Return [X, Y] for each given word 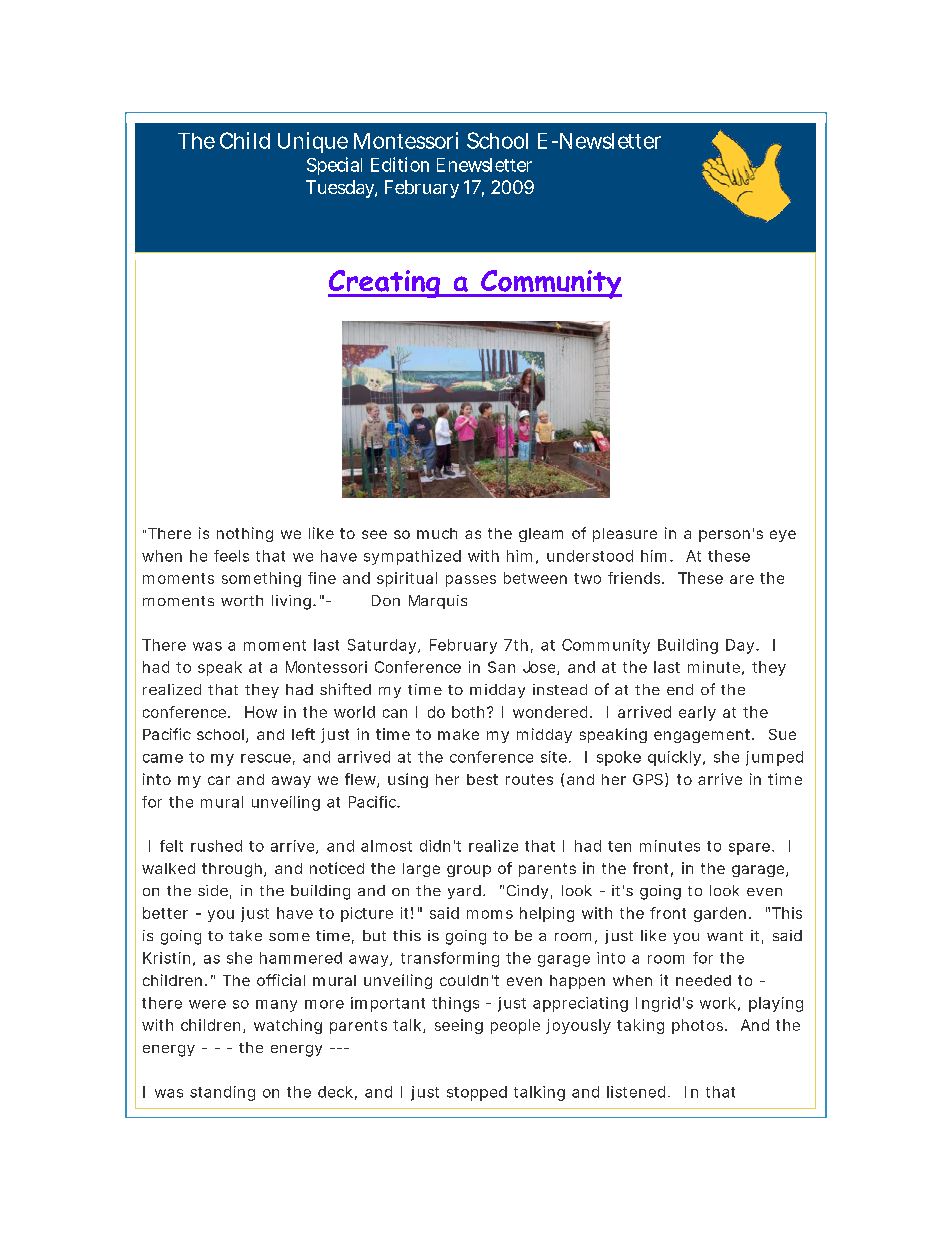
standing [222, 1093]
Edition [400, 164]
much [437, 533]
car [219, 780]
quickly [674, 758]
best [482, 779]
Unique [313, 142]
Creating [385, 284]
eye [783, 536]
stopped [477, 1093]
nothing [245, 534]
